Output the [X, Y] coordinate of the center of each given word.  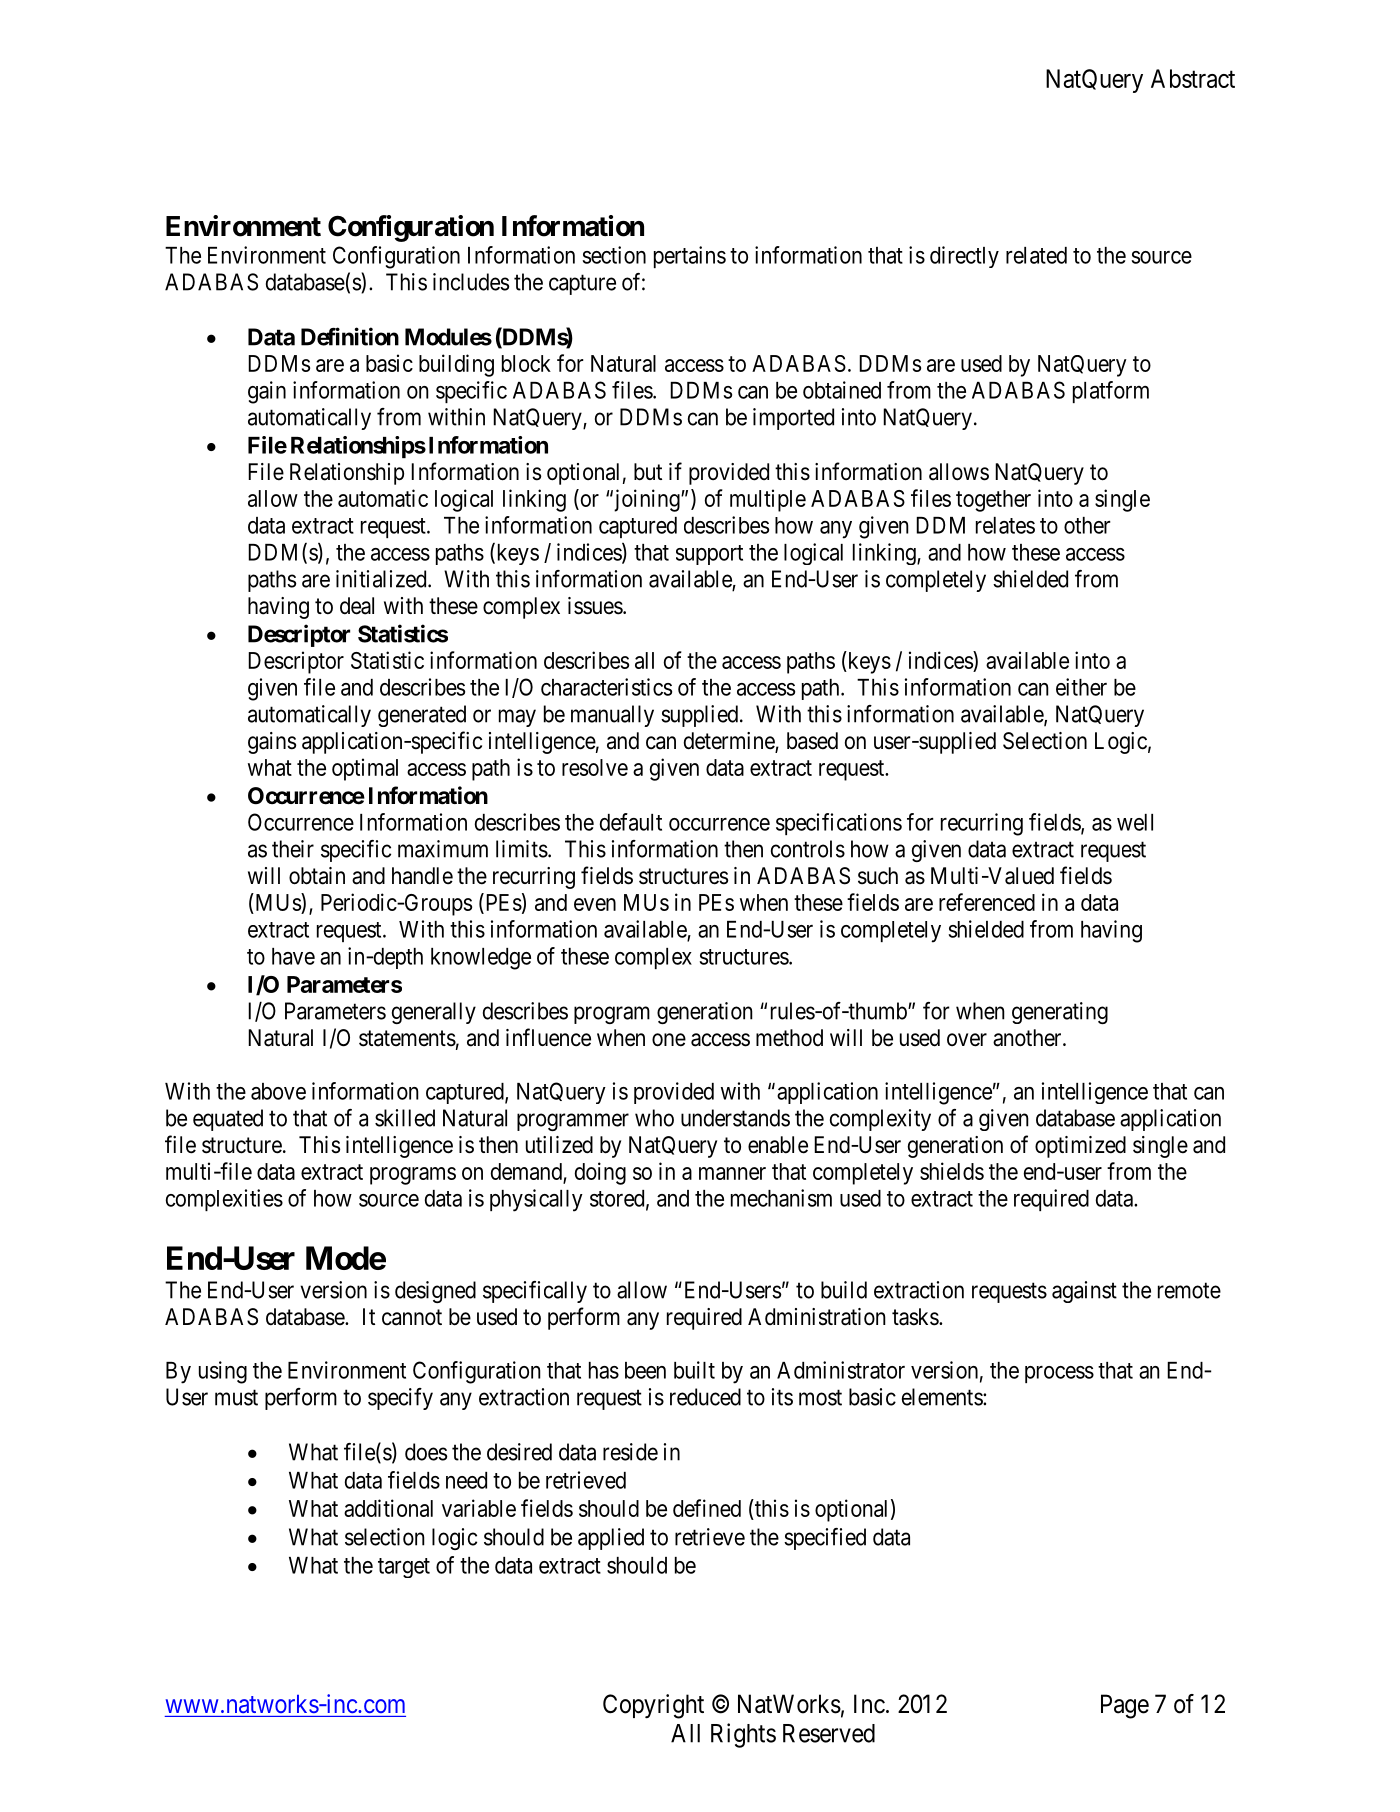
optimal [365, 769]
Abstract [1193, 78]
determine [730, 742]
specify [400, 1399]
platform [1111, 392]
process [1059, 1374]
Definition [350, 336]
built [694, 1370]
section [614, 255]
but [648, 472]
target [404, 1568]
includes [471, 282]
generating [1060, 1013]
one [669, 1040]
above [278, 1091]
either [1081, 687]
